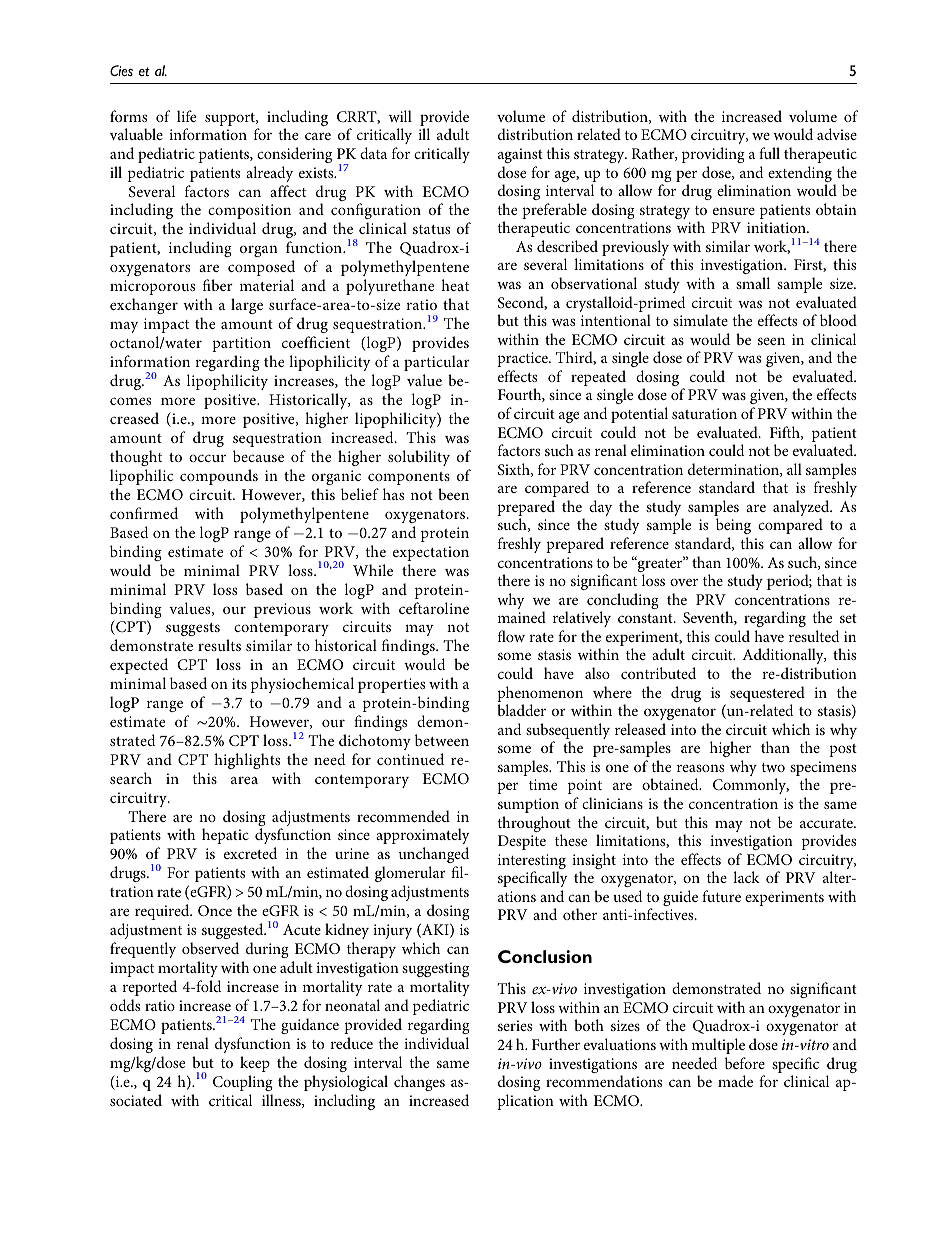 This page has height=1233, width=952. Describe the element at coordinates (746, 877) in the page. I see `lack` at that location.
